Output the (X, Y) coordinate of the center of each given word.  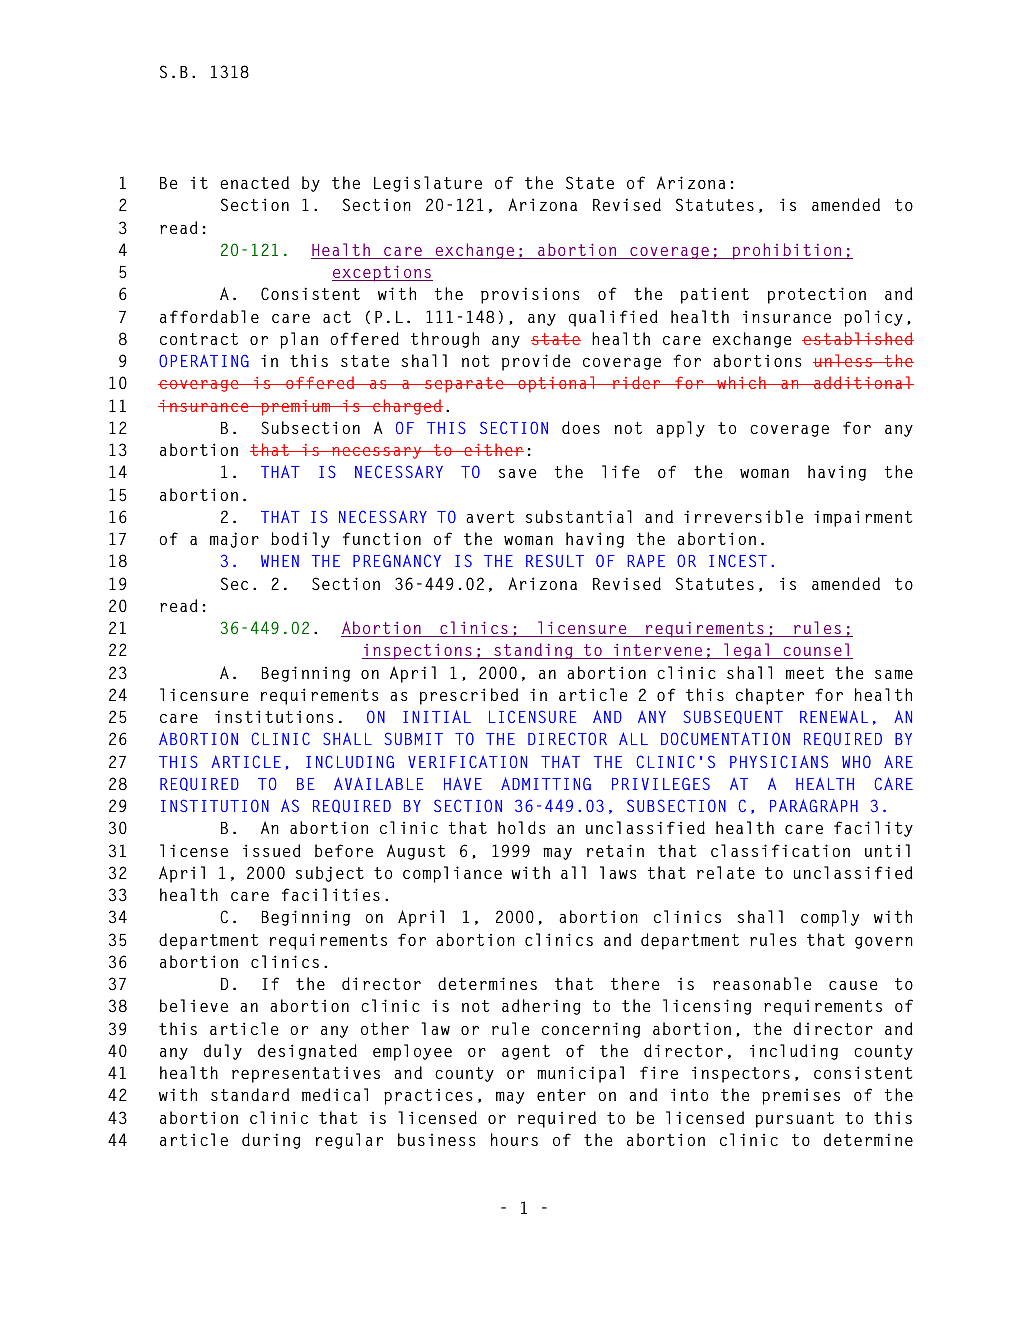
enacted (254, 182)
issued (272, 850)
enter (561, 1095)
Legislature (428, 184)
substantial (578, 516)
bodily (300, 540)
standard (250, 1094)
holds (522, 827)
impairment (863, 518)
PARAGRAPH (814, 805)
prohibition (787, 251)
